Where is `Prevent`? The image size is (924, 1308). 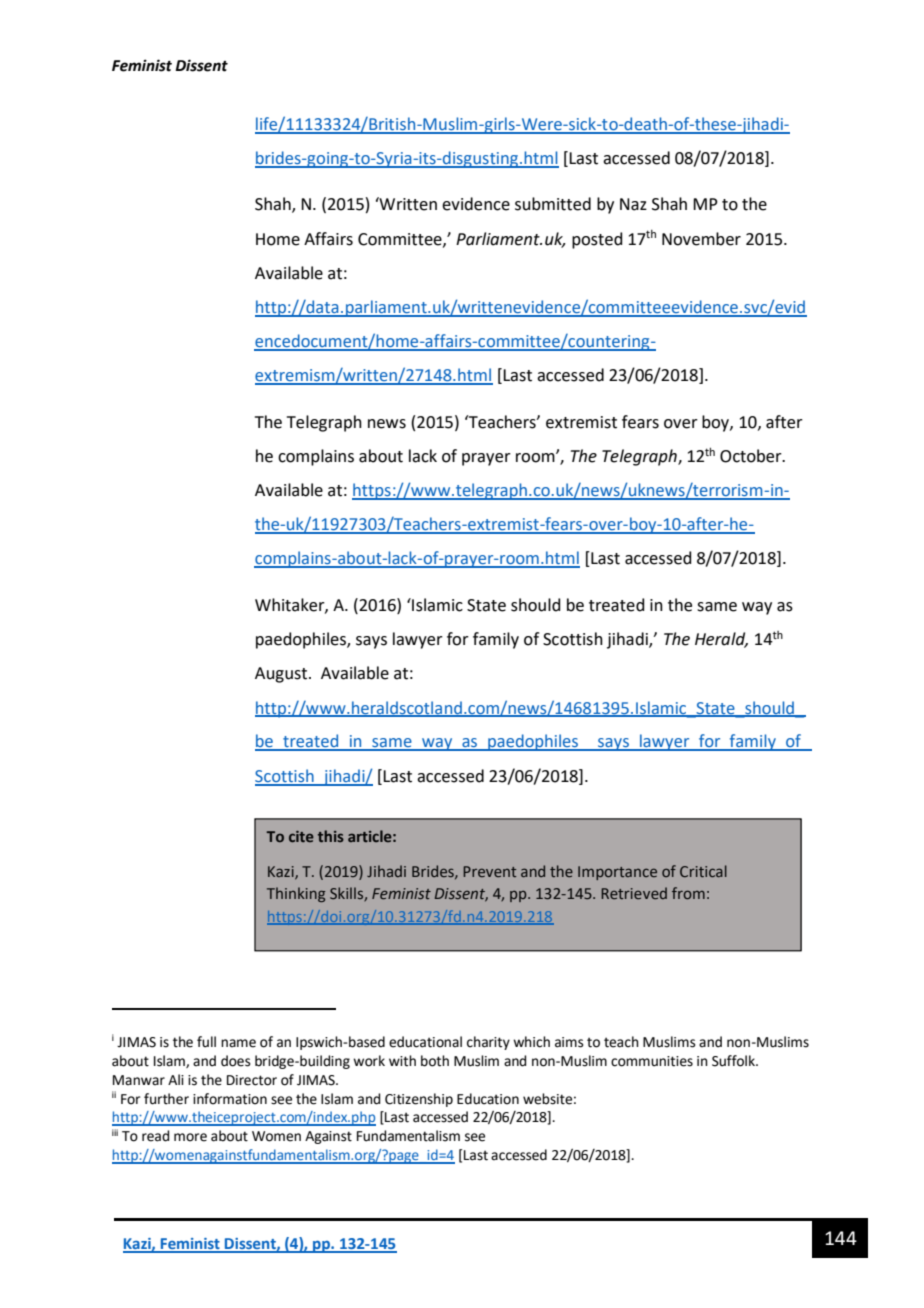
Prevent is located at coordinates (489, 871).
